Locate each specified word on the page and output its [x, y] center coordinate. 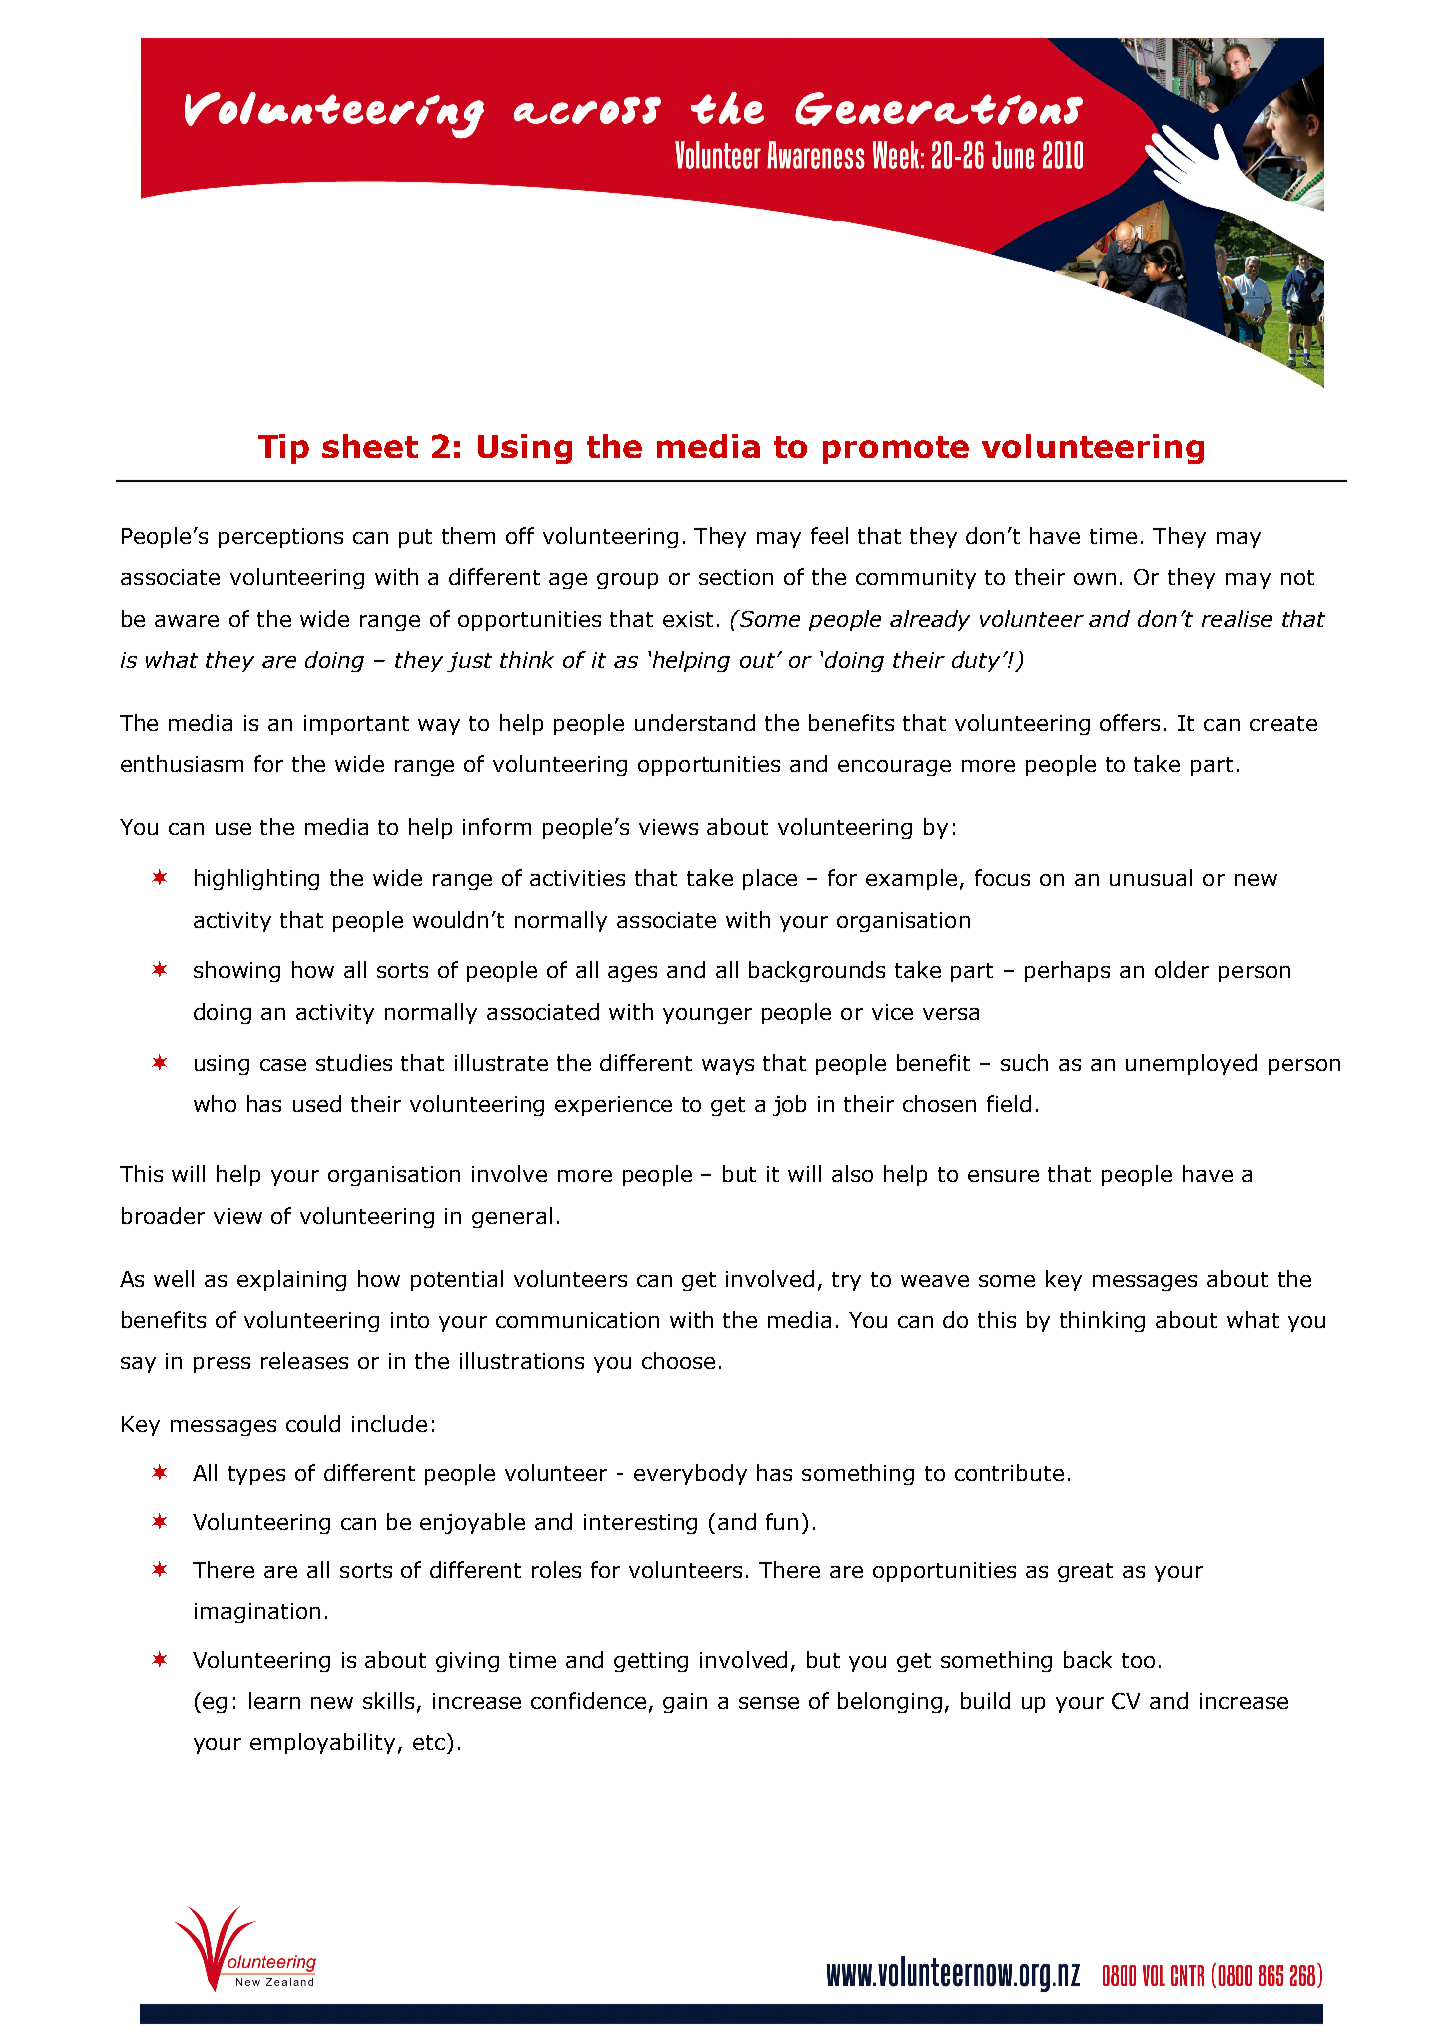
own [1095, 579]
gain [685, 1703]
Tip [283, 449]
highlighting [257, 879]
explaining [291, 1280]
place [770, 879]
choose [678, 1360]
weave [935, 1281]
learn [274, 1700]
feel [829, 535]
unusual [1151, 877]
